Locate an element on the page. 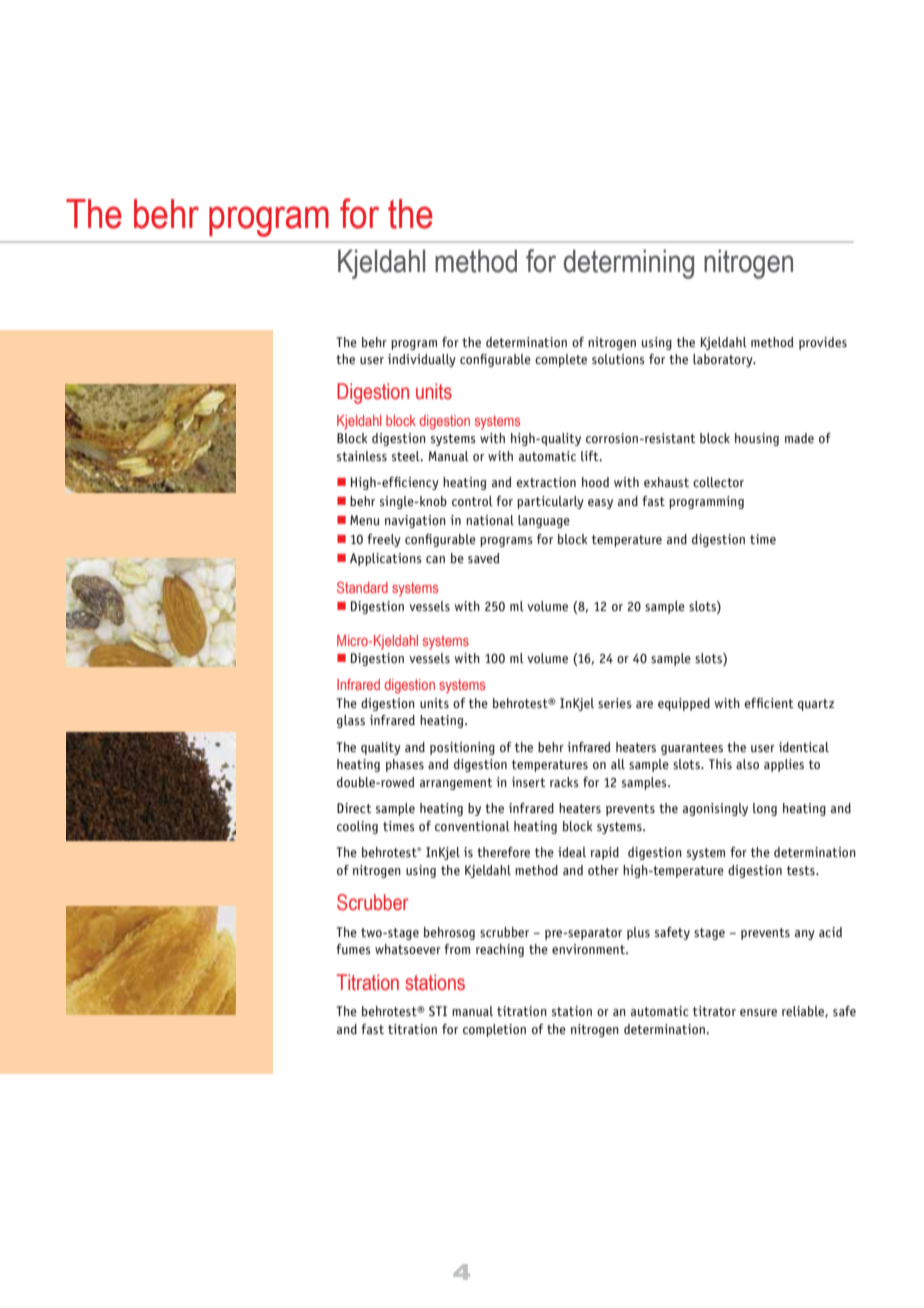 The height and width of the image is (1308, 924). steel is located at coordinates (407, 456).
